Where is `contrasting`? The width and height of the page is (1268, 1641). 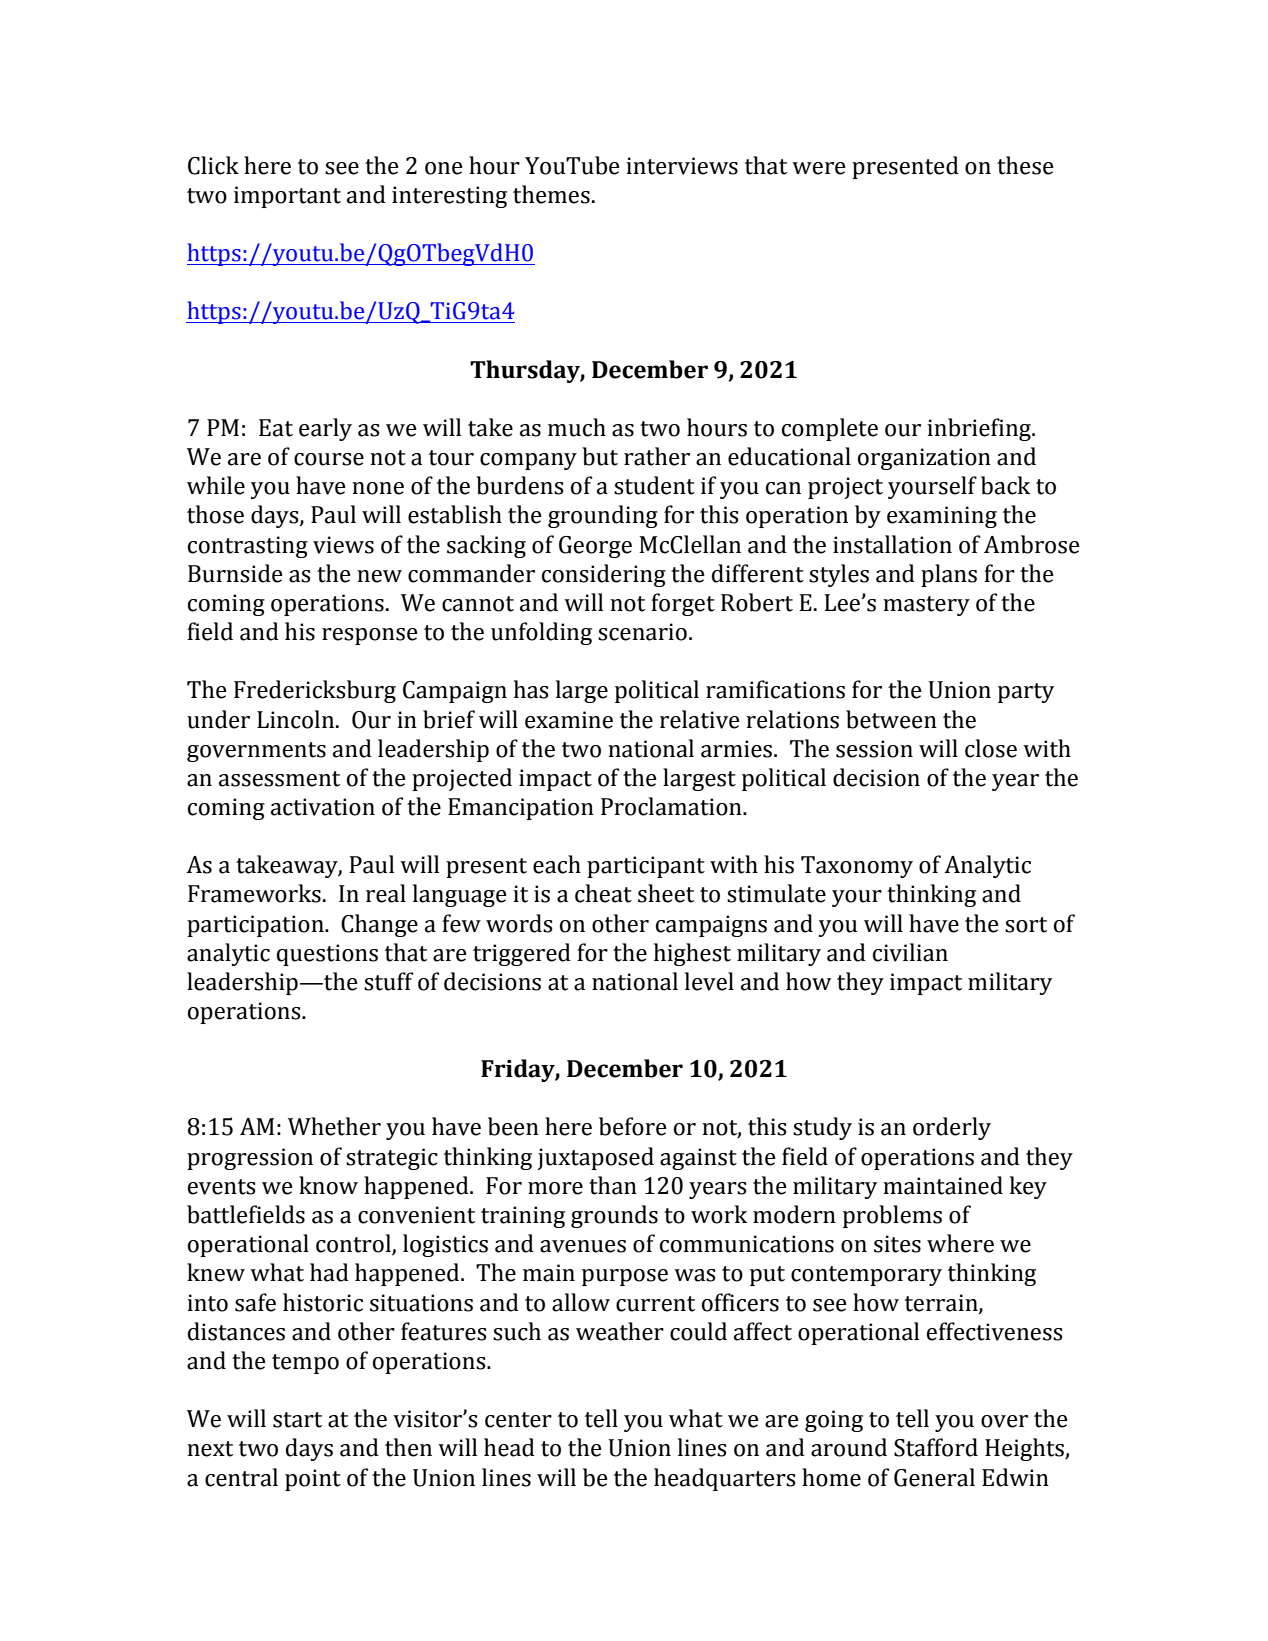 contrasting is located at coordinates (248, 547).
